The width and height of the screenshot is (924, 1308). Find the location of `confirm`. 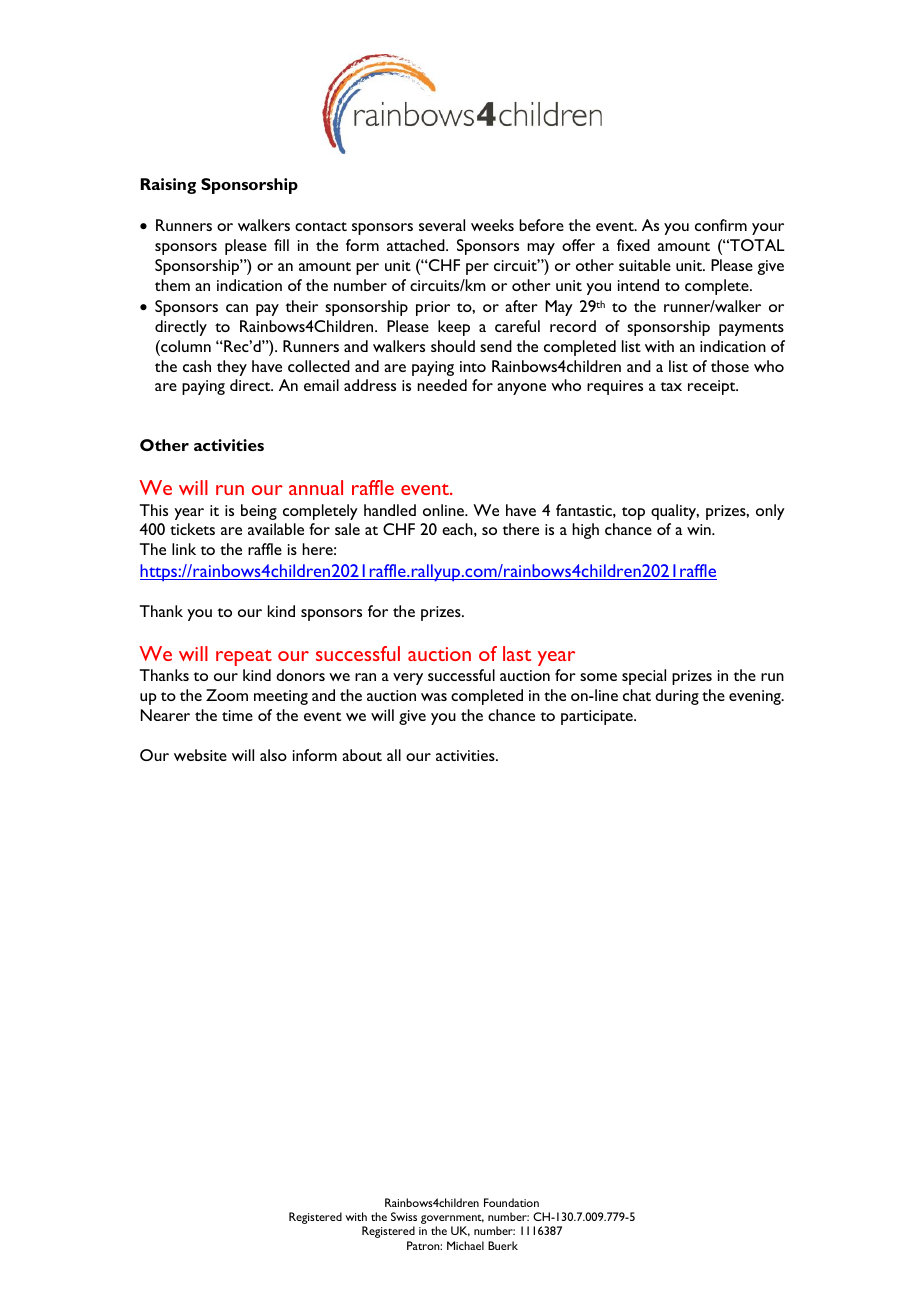

confirm is located at coordinates (721, 225).
